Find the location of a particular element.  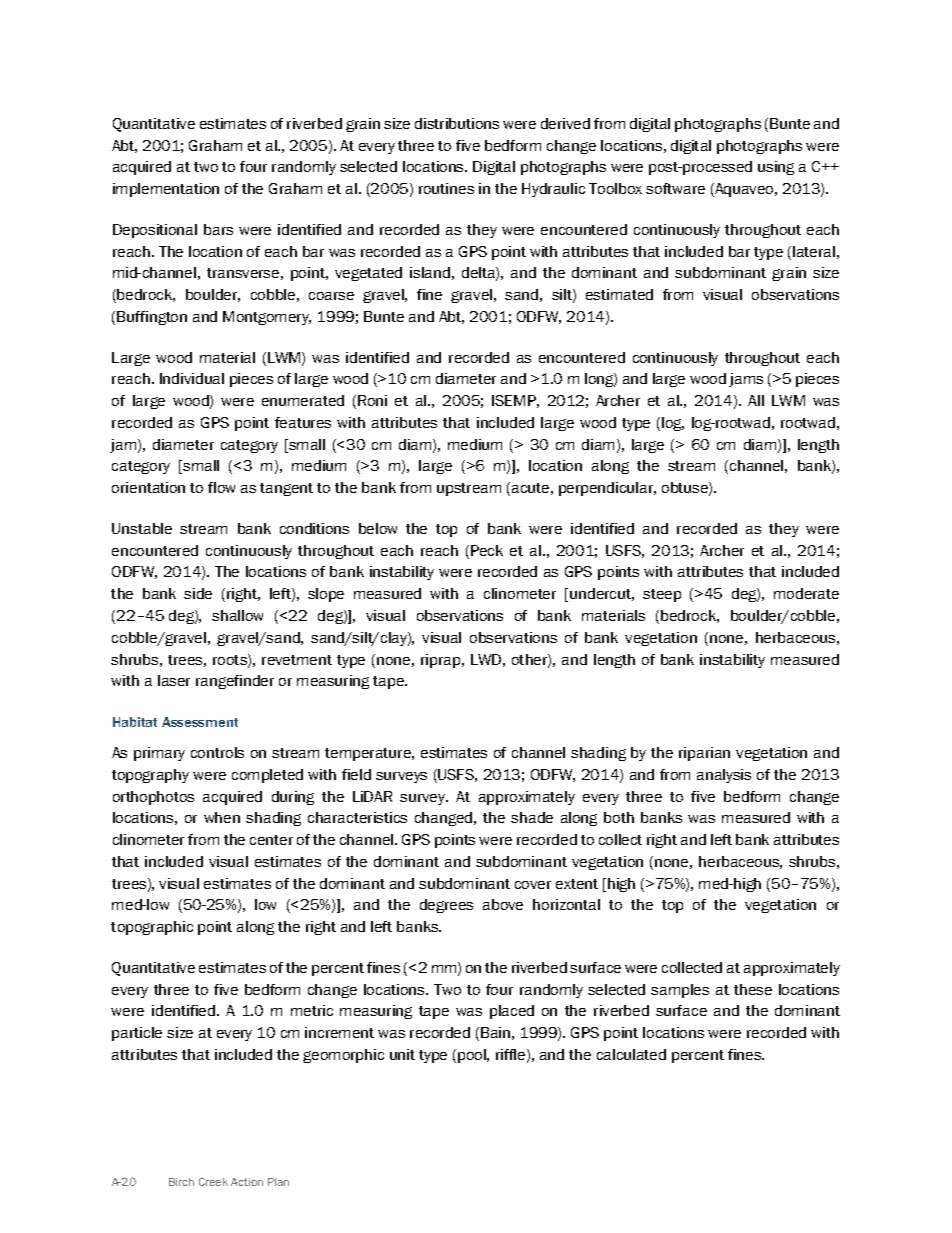

Individual is located at coordinates (192, 378).
